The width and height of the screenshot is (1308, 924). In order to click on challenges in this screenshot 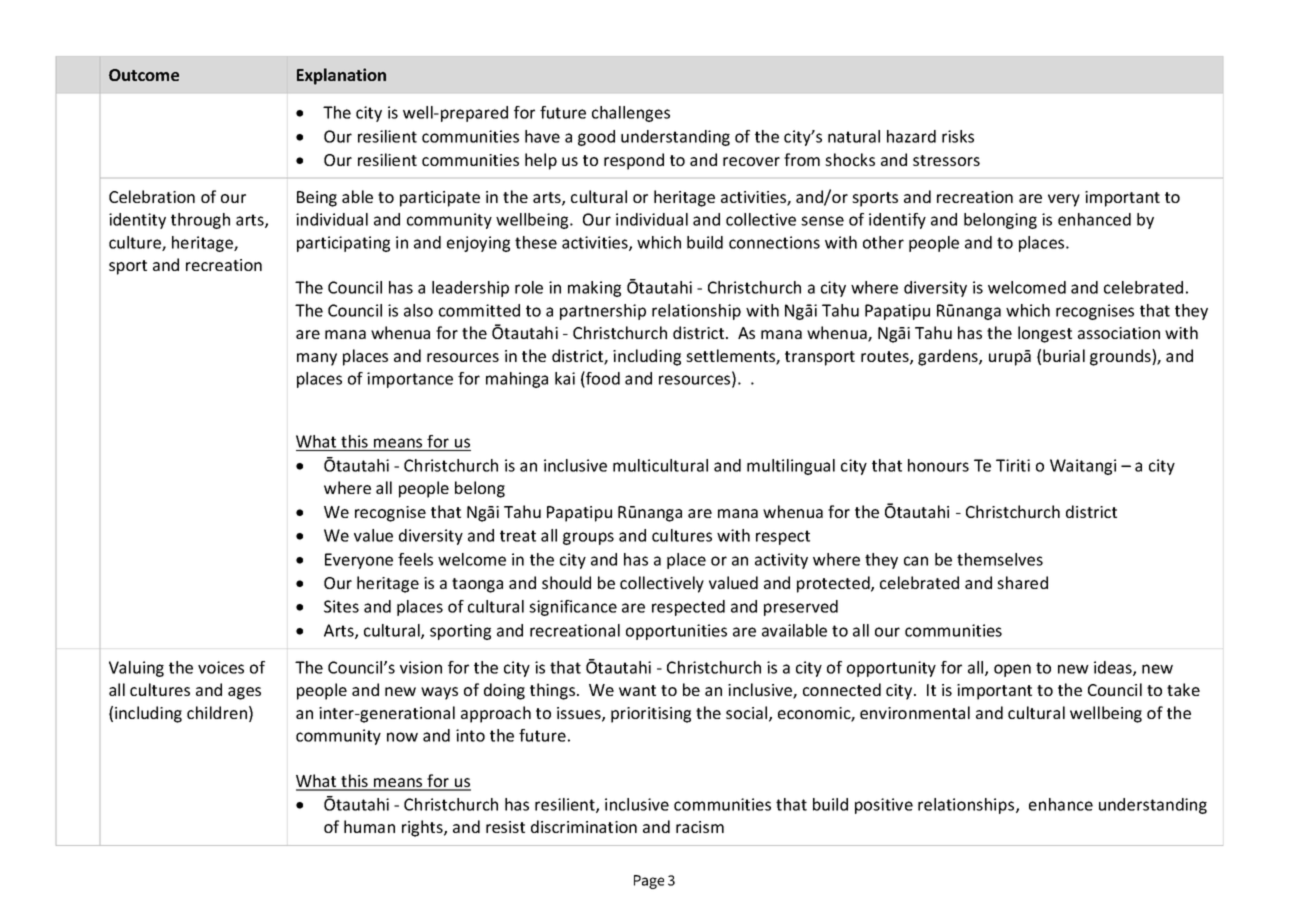, I will do `click(631, 114)`.
